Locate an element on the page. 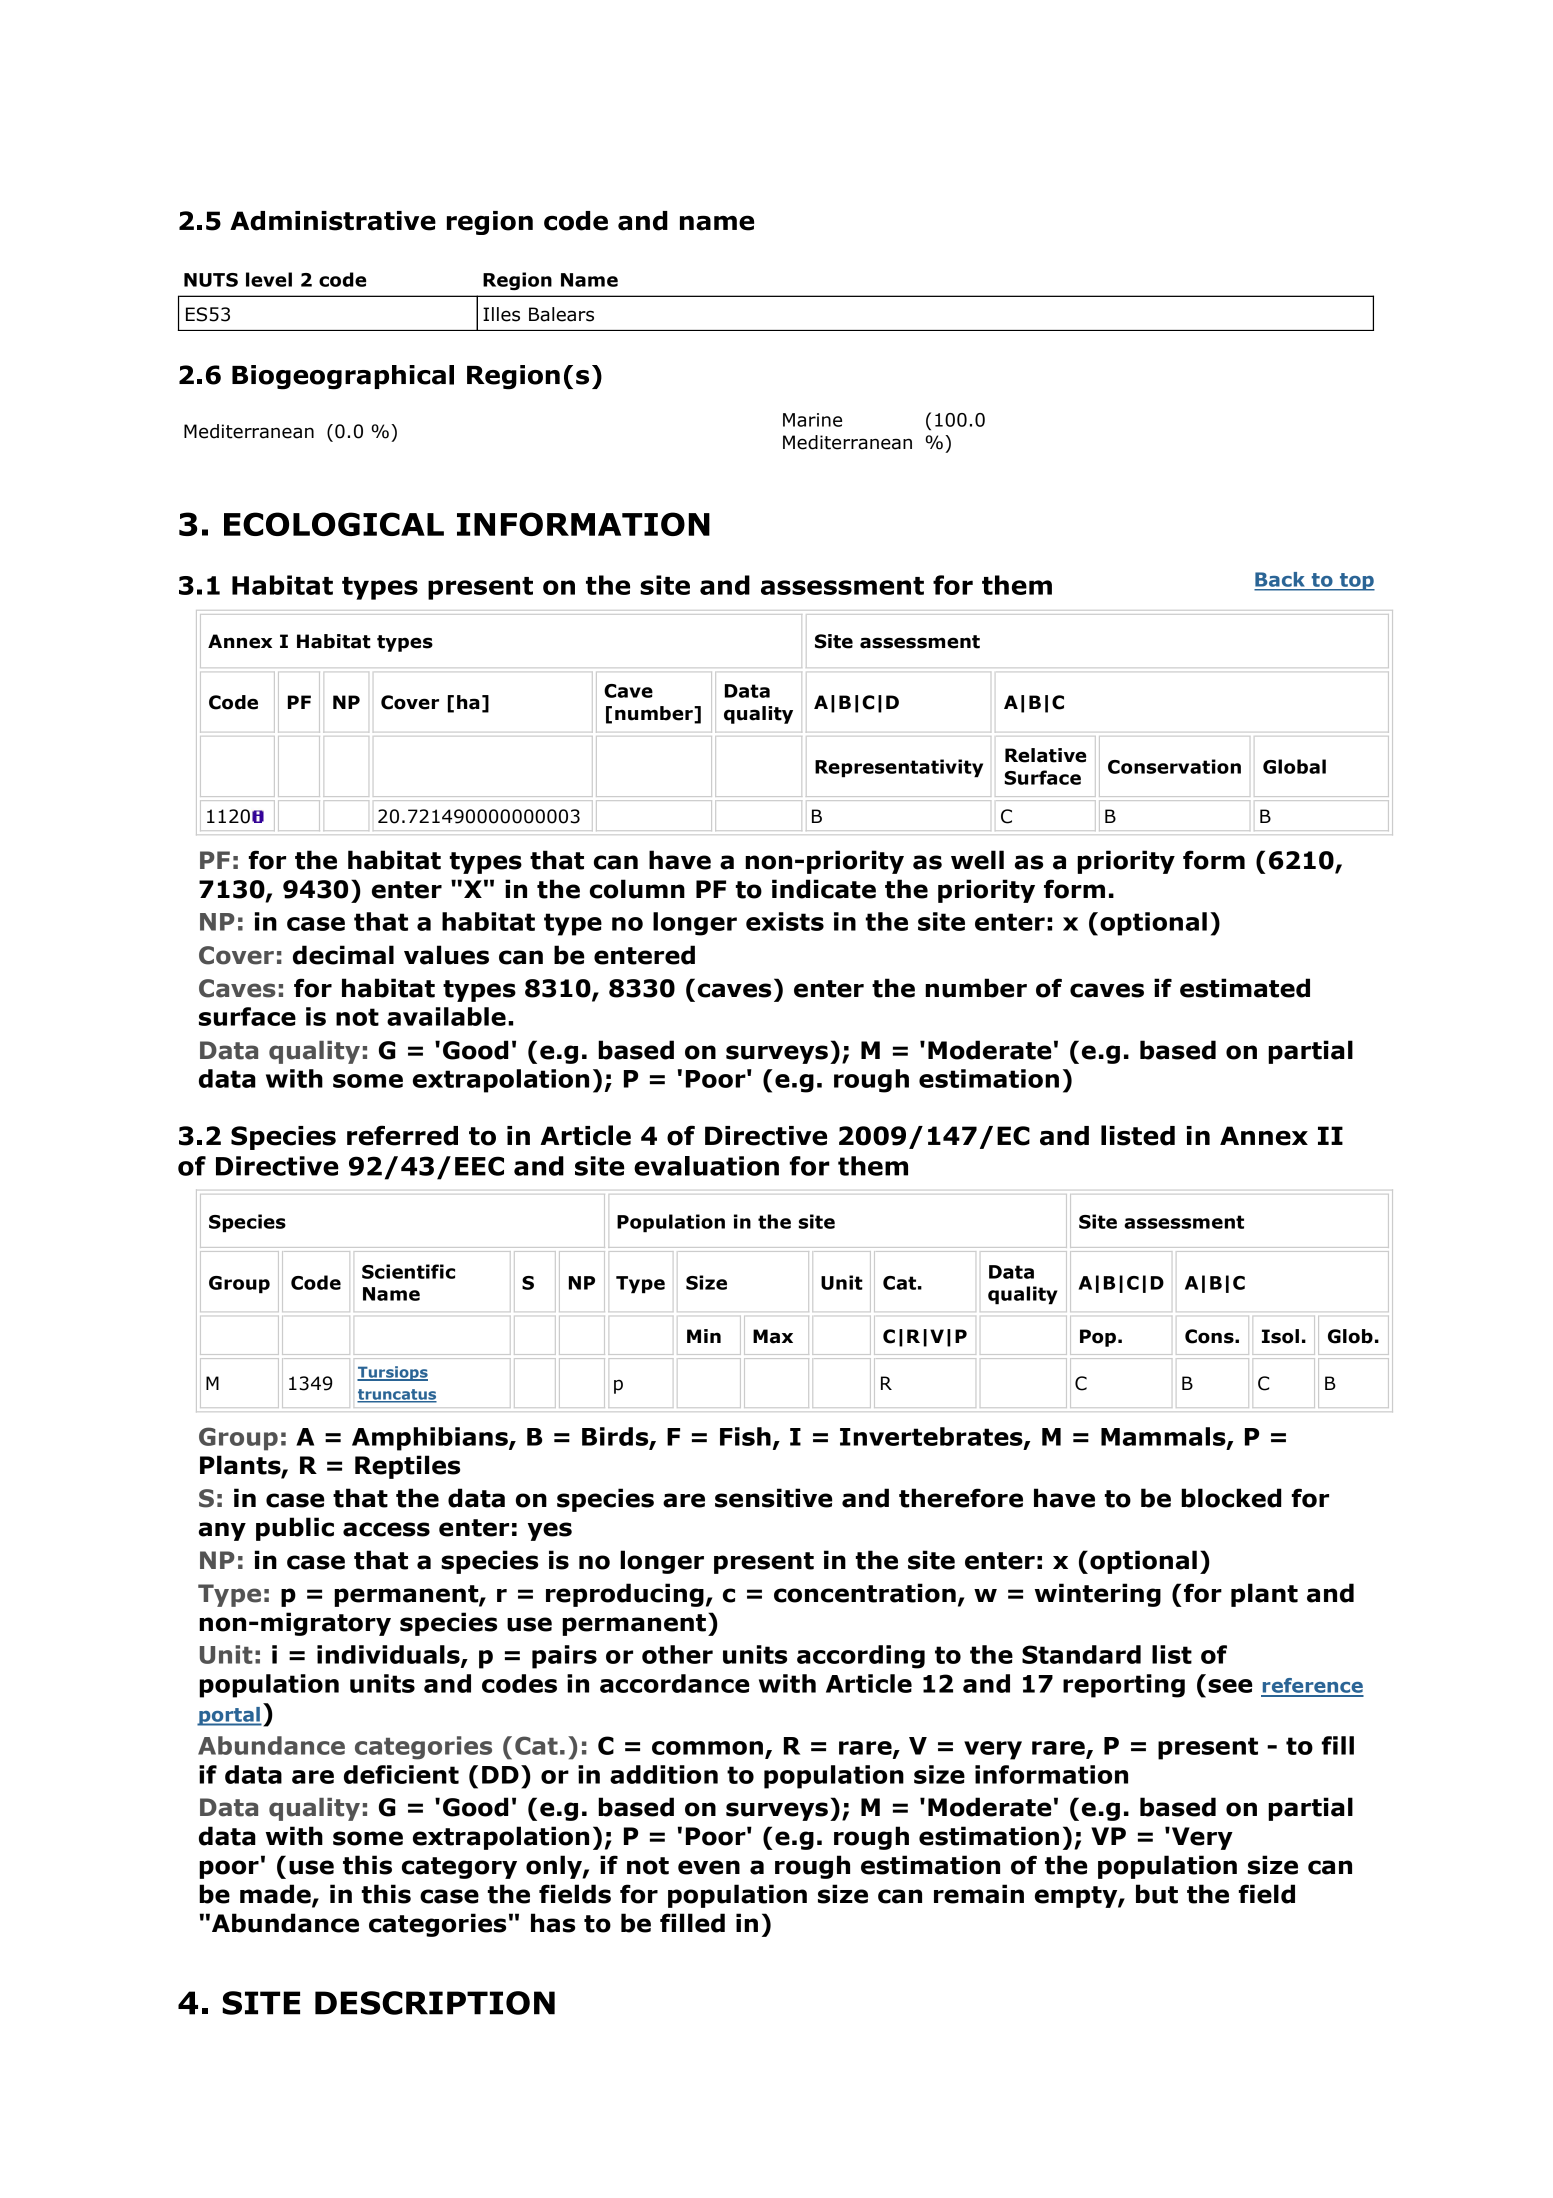 This page has height=2198, width=1553. Marine is located at coordinates (812, 420).
